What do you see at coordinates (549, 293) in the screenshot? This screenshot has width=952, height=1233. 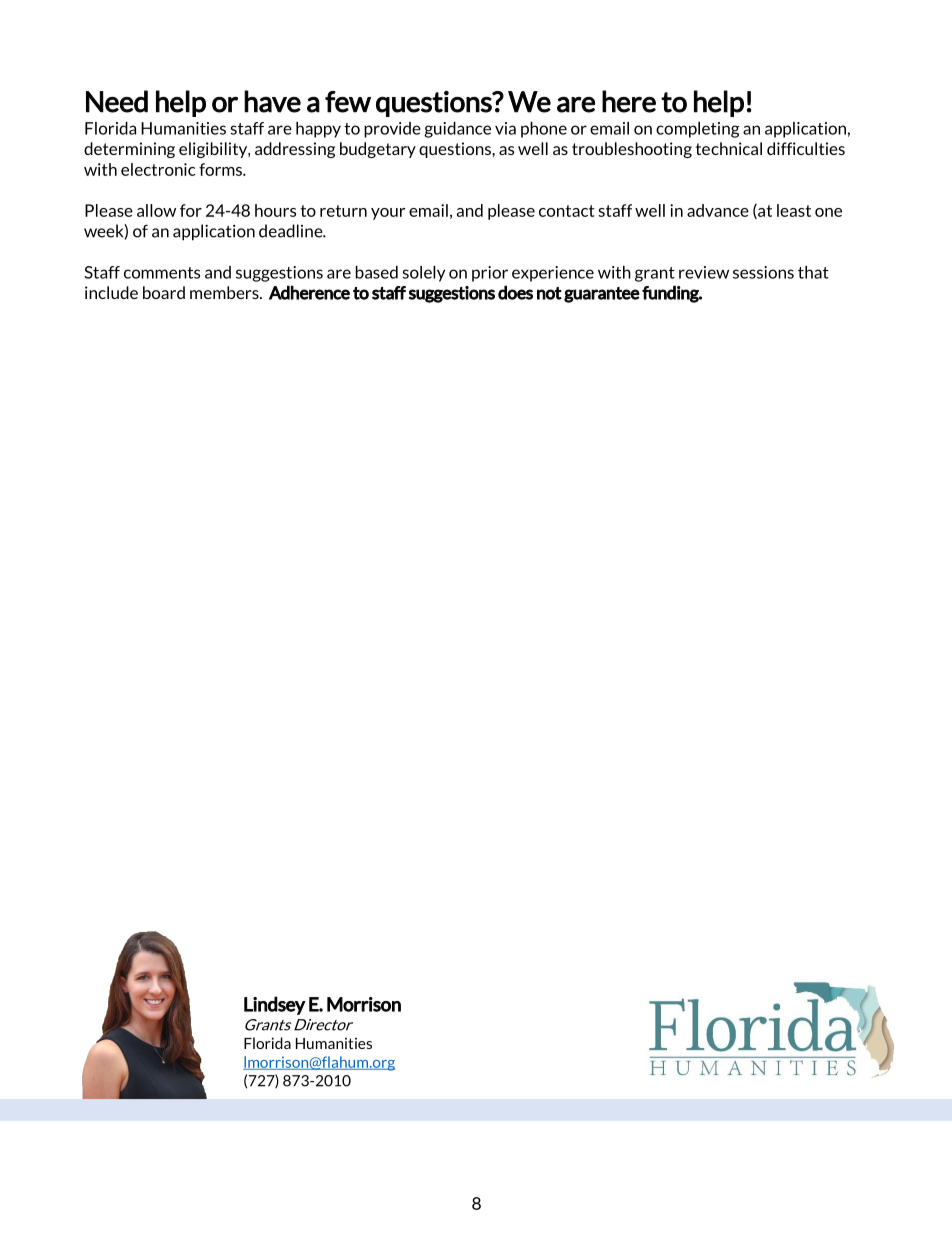 I see `not` at bounding box center [549, 293].
